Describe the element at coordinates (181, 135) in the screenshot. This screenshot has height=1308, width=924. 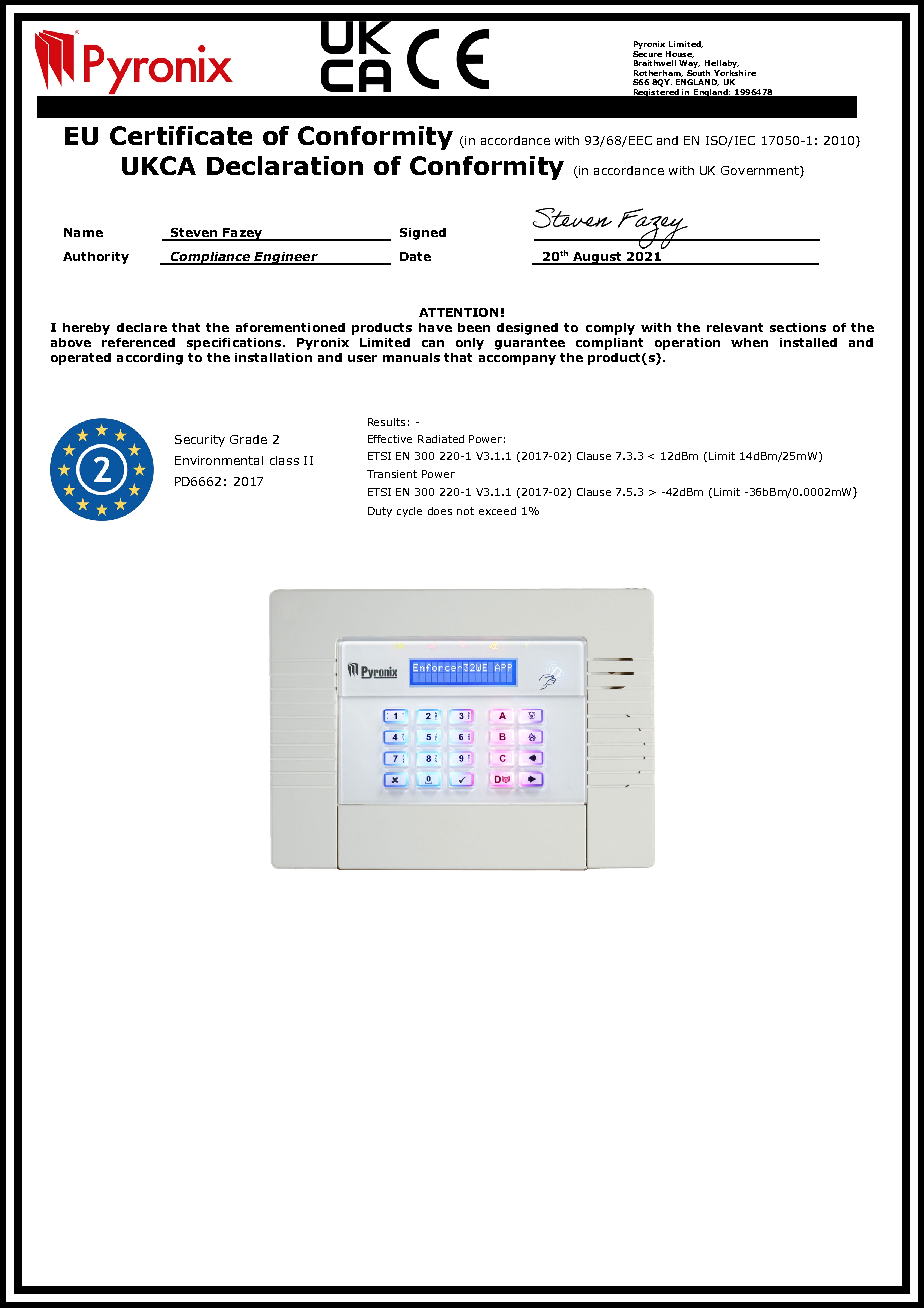
I see `Certificate` at that location.
